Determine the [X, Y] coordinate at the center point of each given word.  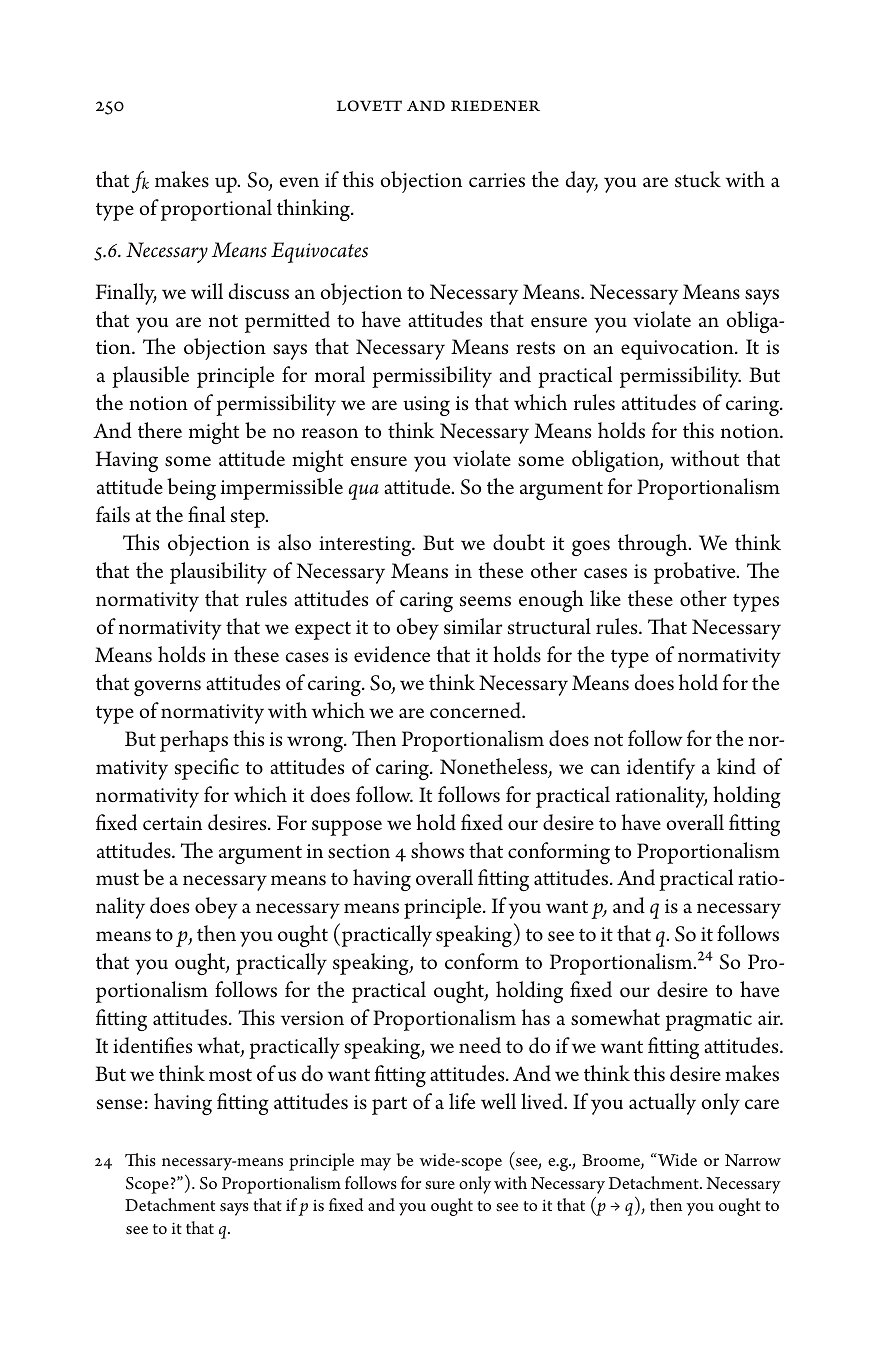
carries [497, 180]
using [426, 406]
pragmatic [708, 1021]
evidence [392, 654]
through [654, 545]
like [605, 598]
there [160, 430]
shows [437, 850]
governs [167, 688]
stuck [698, 179]
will [207, 291]
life [462, 1101]
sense [119, 1104]
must [117, 879]
